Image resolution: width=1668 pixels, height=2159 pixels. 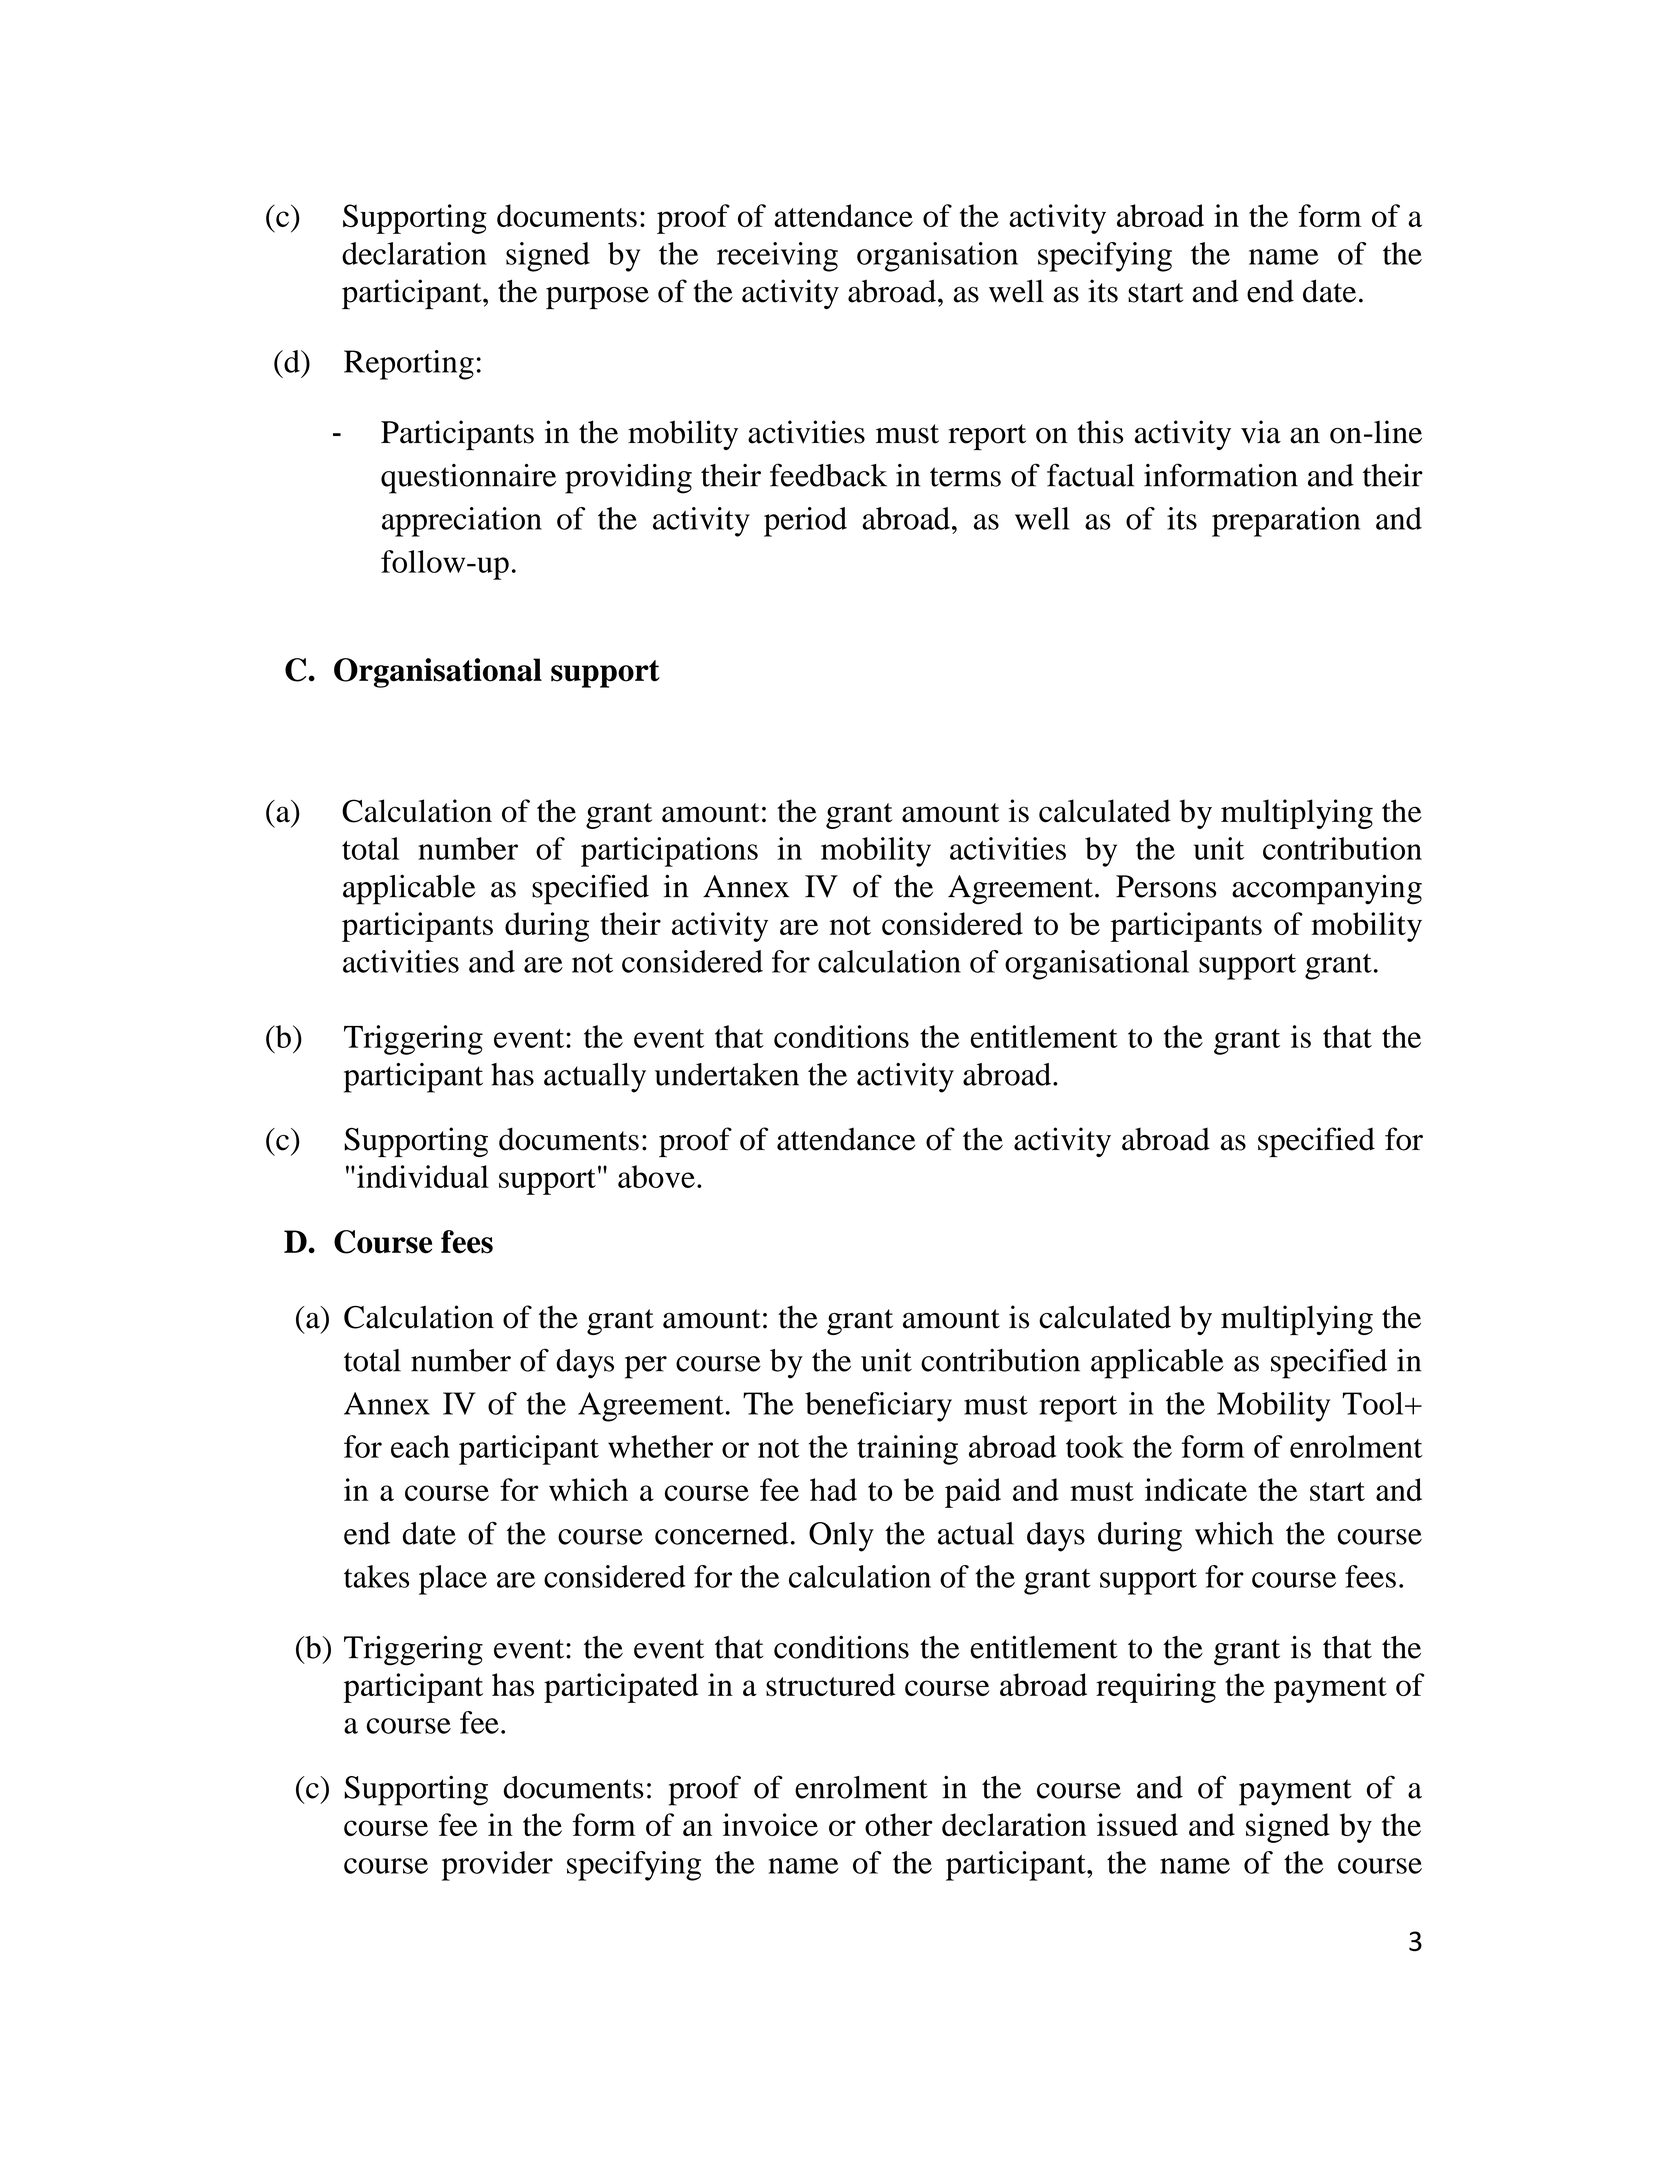 What do you see at coordinates (423, 1176) in the image?
I see `individual` at bounding box center [423, 1176].
